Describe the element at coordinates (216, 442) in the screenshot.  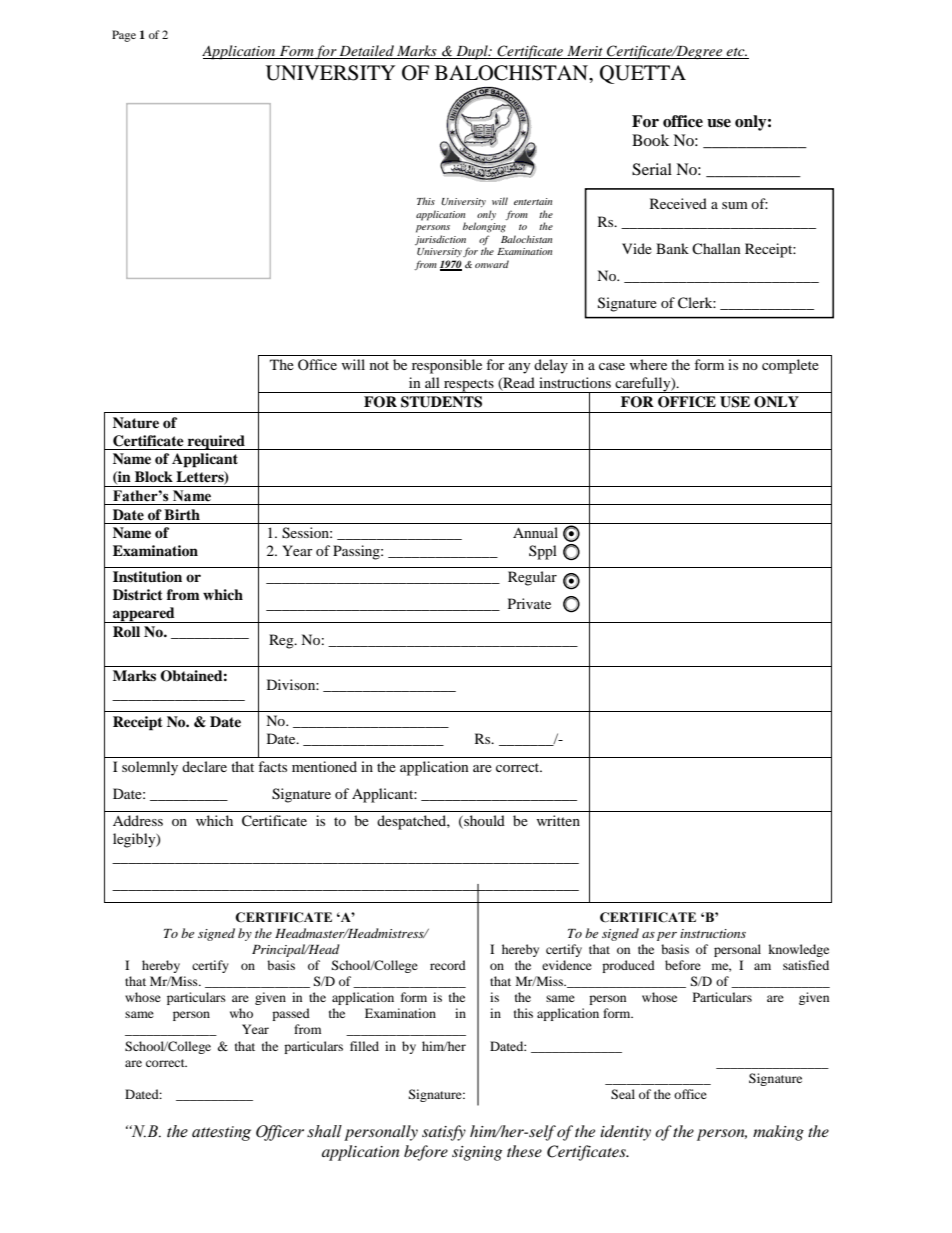
I see `required` at that location.
